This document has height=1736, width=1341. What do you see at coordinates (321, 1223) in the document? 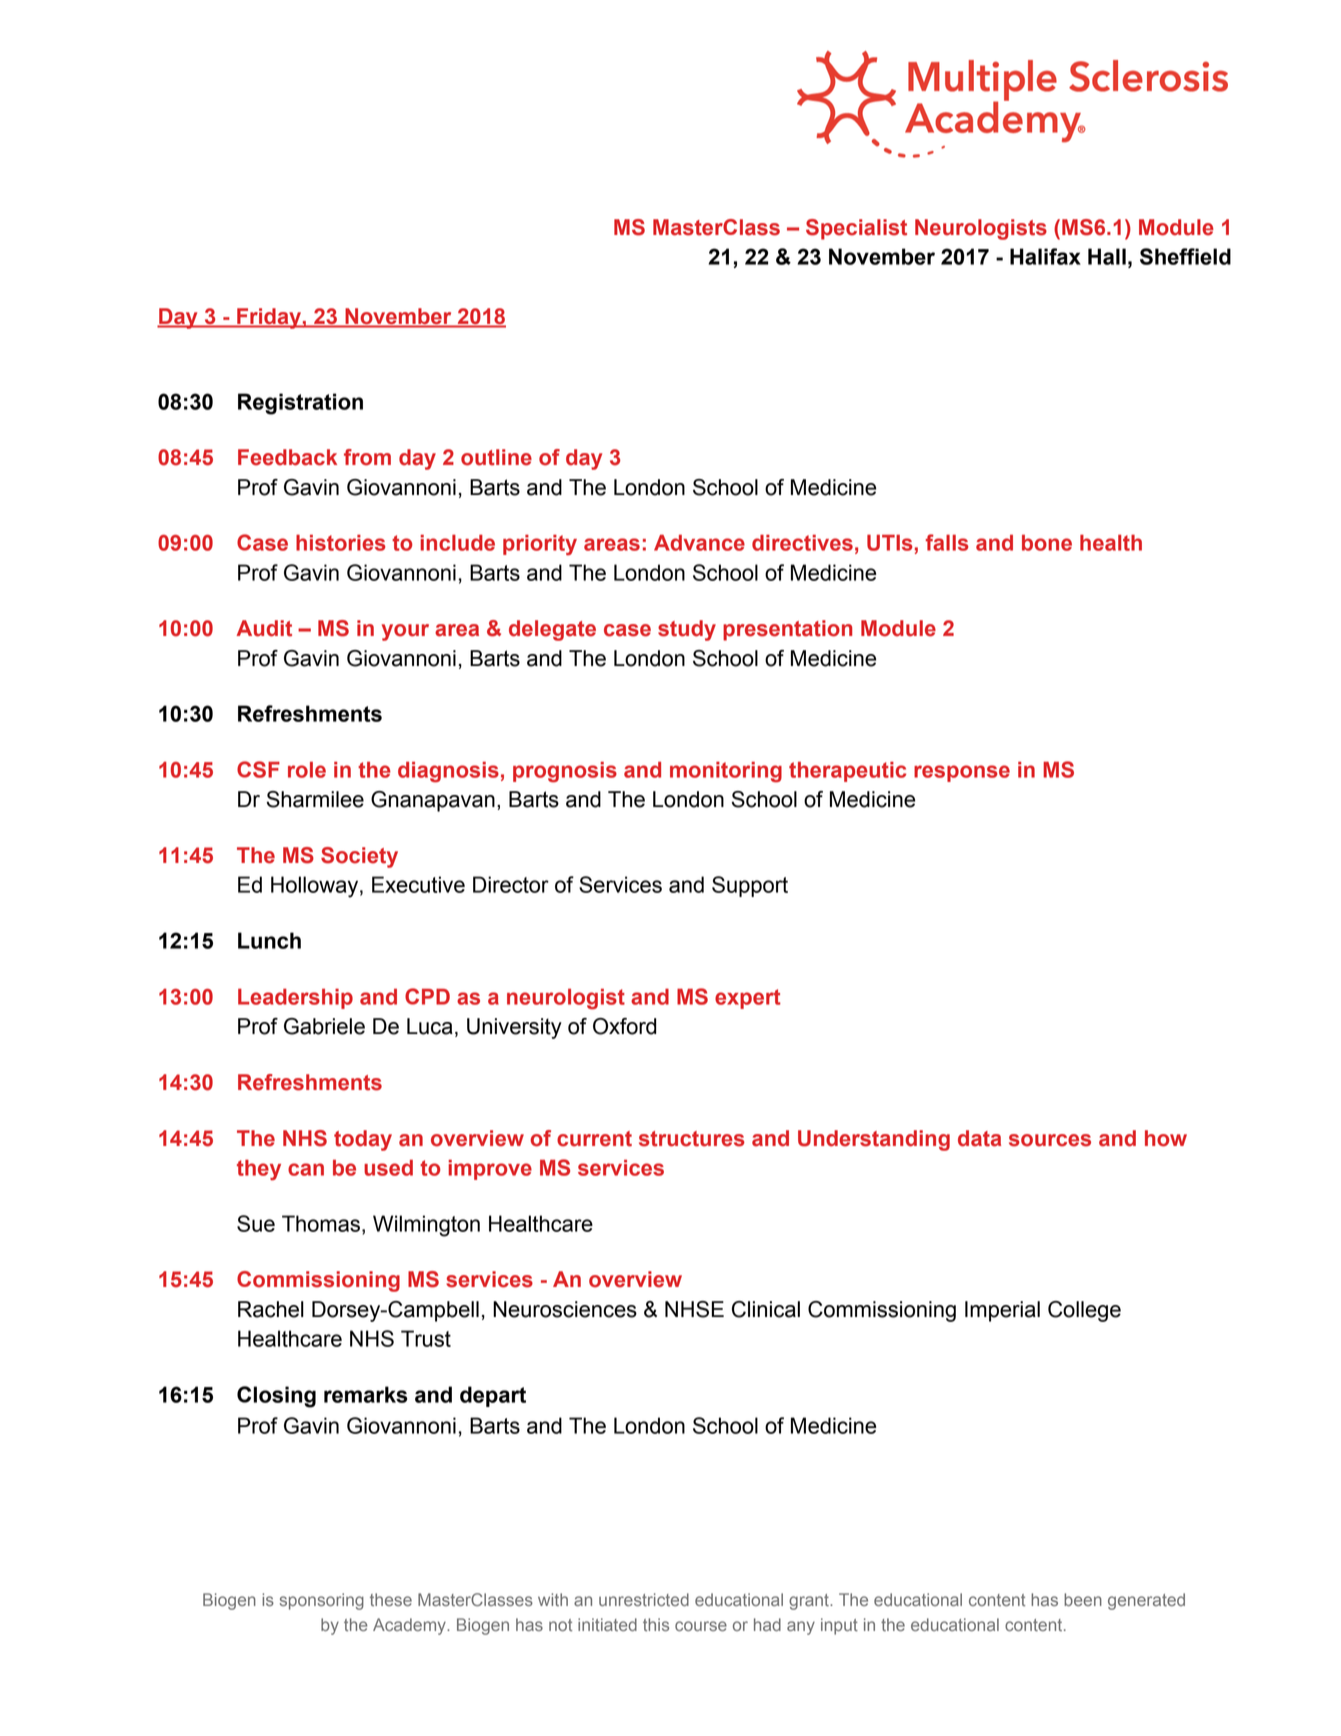
I see `Thomas` at bounding box center [321, 1223].
